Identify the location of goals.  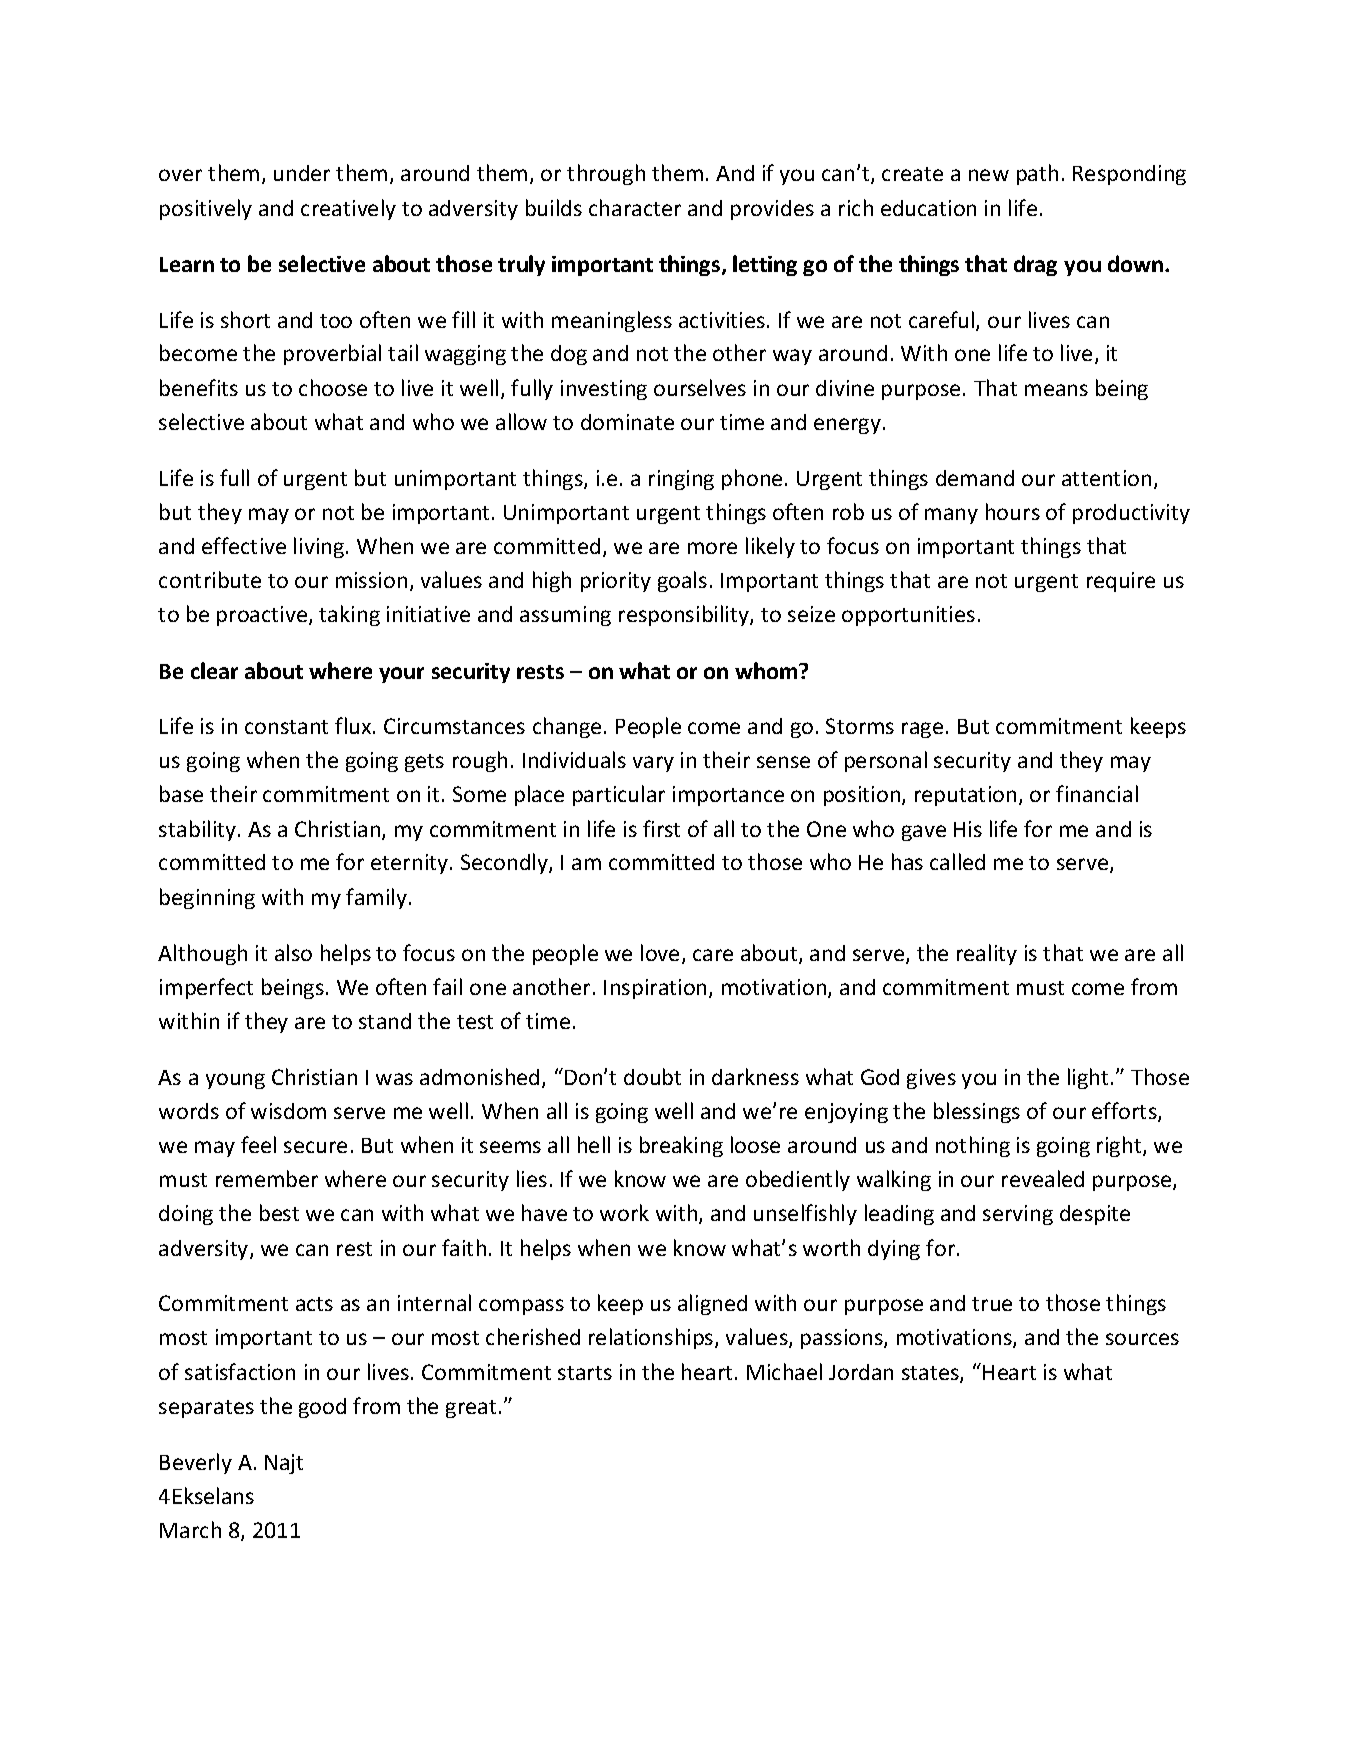
(682, 581).
